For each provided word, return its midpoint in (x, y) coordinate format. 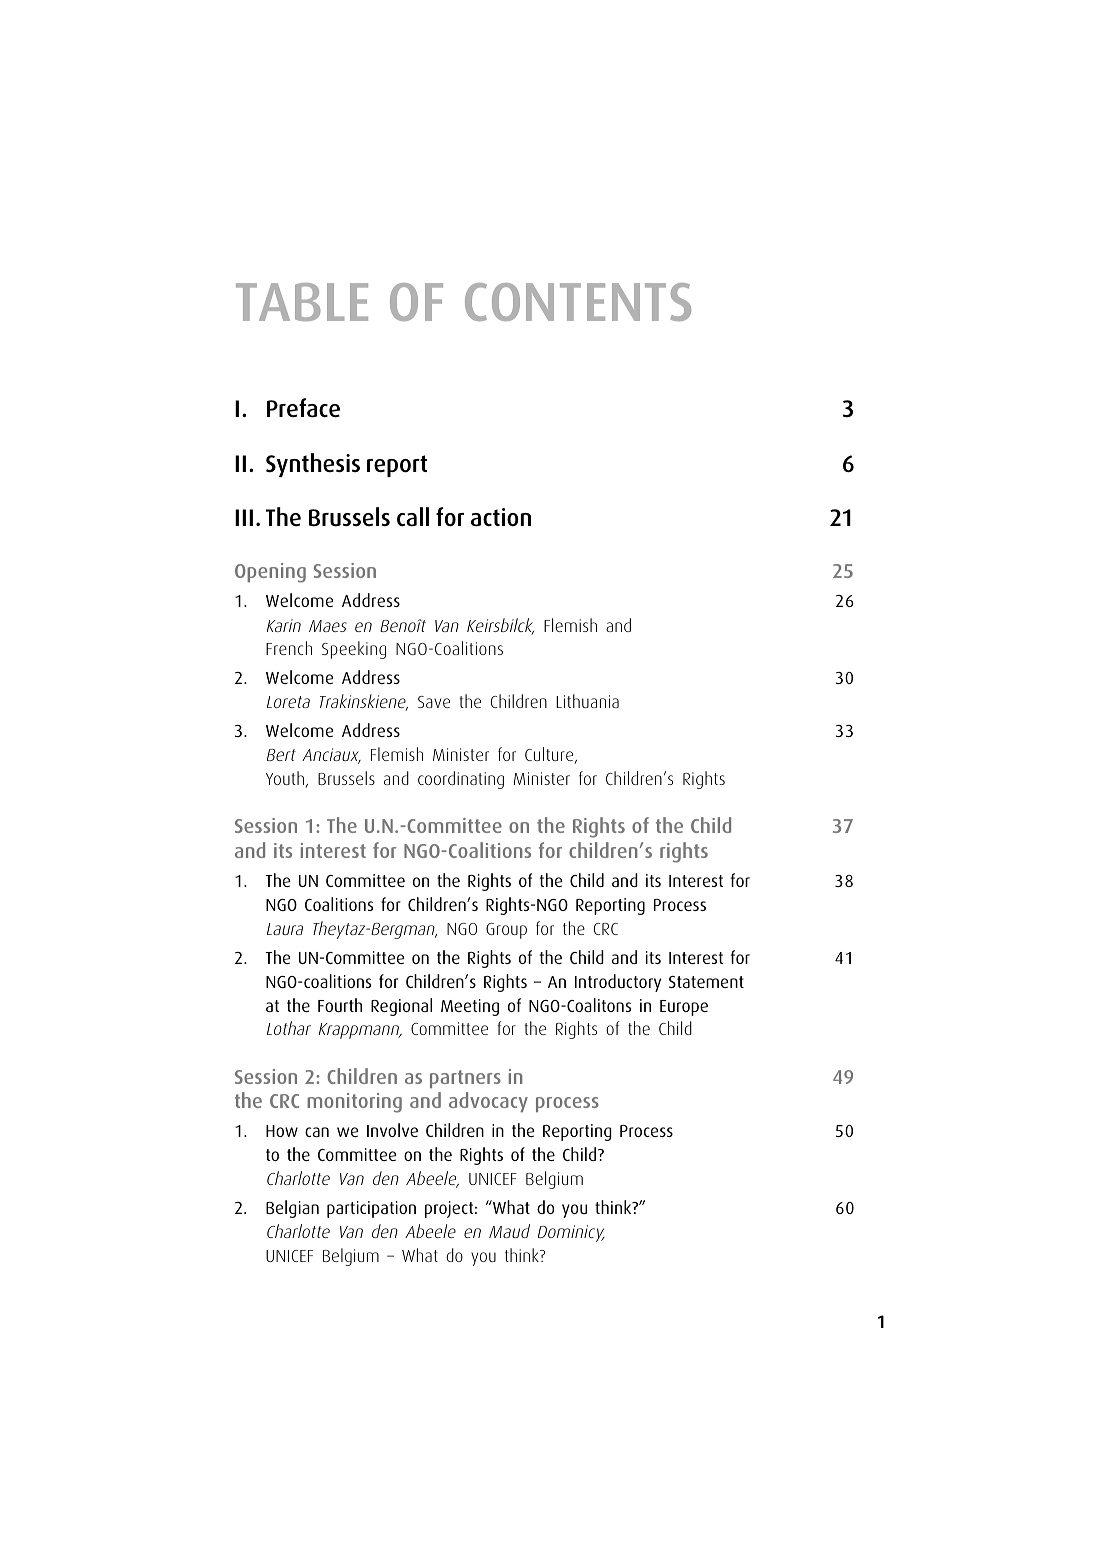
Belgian (292, 1209)
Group (506, 931)
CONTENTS (578, 302)
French (289, 648)
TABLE (302, 302)
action (501, 517)
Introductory (618, 983)
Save (434, 702)
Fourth (340, 1005)
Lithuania (587, 701)
